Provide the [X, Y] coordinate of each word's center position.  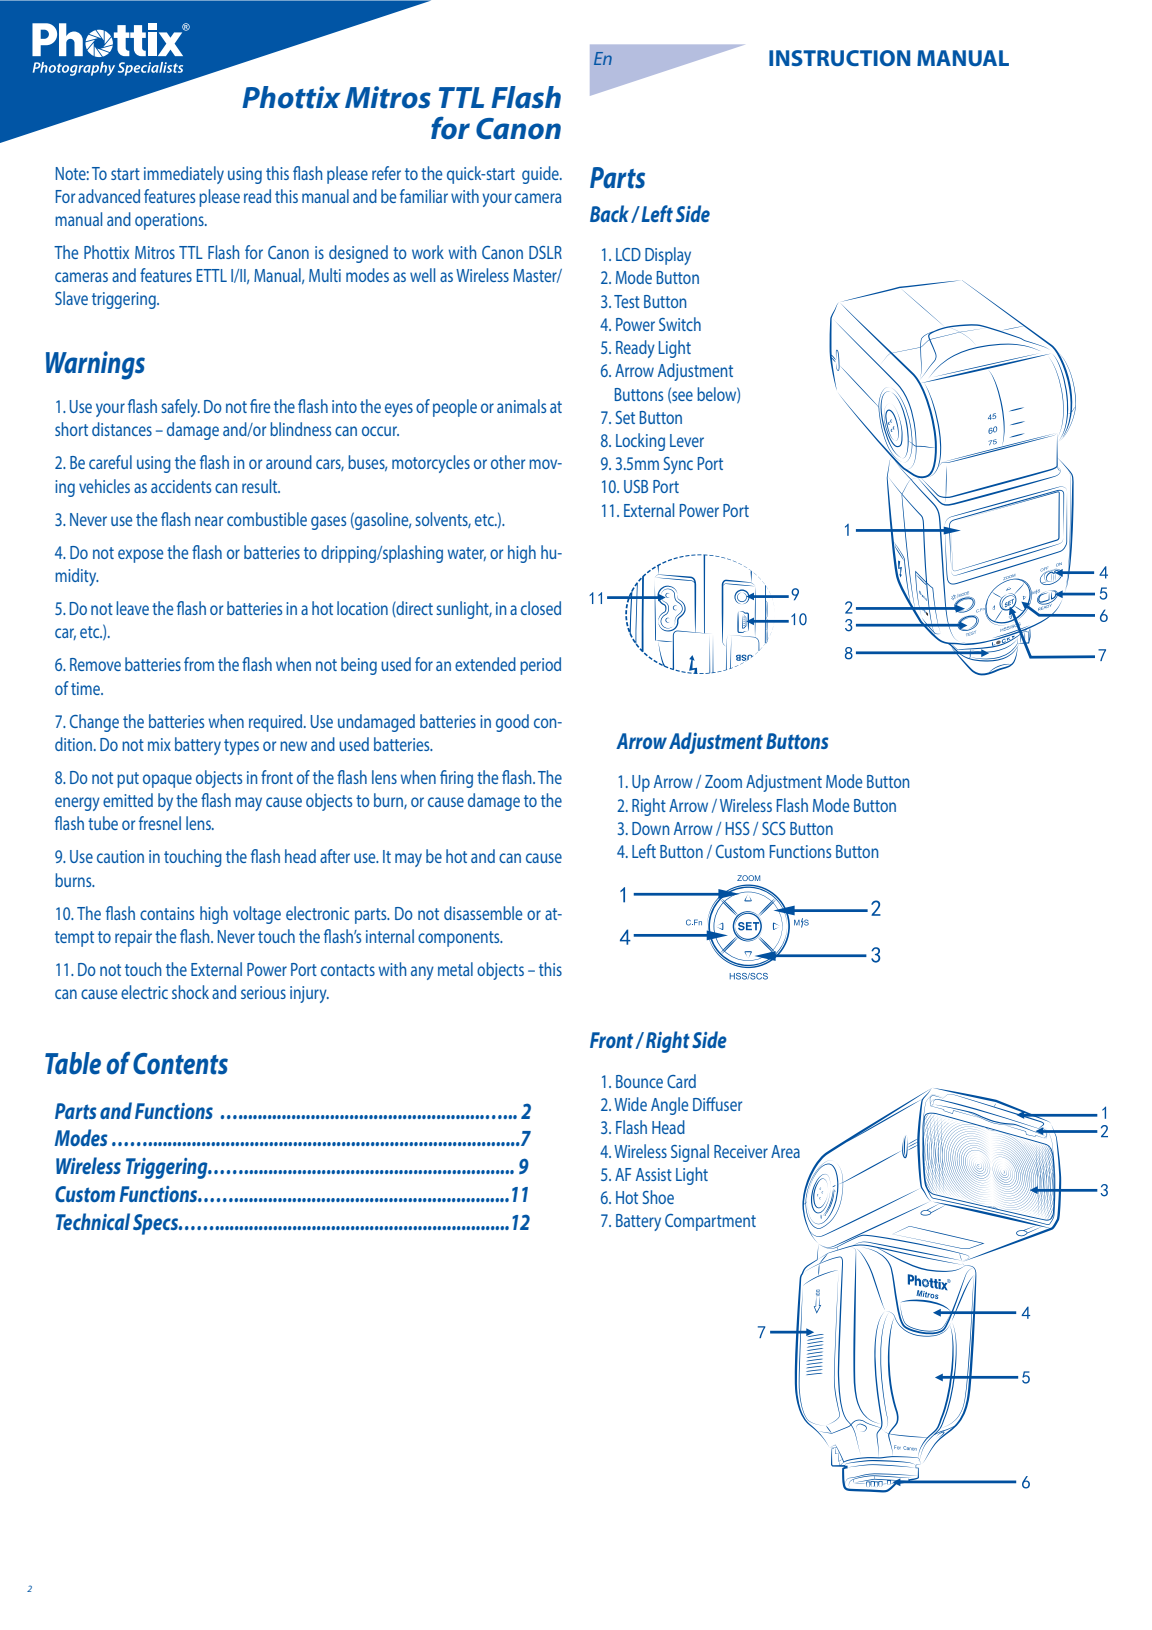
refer [386, 173]
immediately [184, 175]
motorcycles [431, 464]
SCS [774, 828]
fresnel [160, 823]
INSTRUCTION [839, 58]
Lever [687, 440]
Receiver [741, 1151]
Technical [93, 1221]
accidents [181, 486]
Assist [654, 1174]
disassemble [483, 913]
